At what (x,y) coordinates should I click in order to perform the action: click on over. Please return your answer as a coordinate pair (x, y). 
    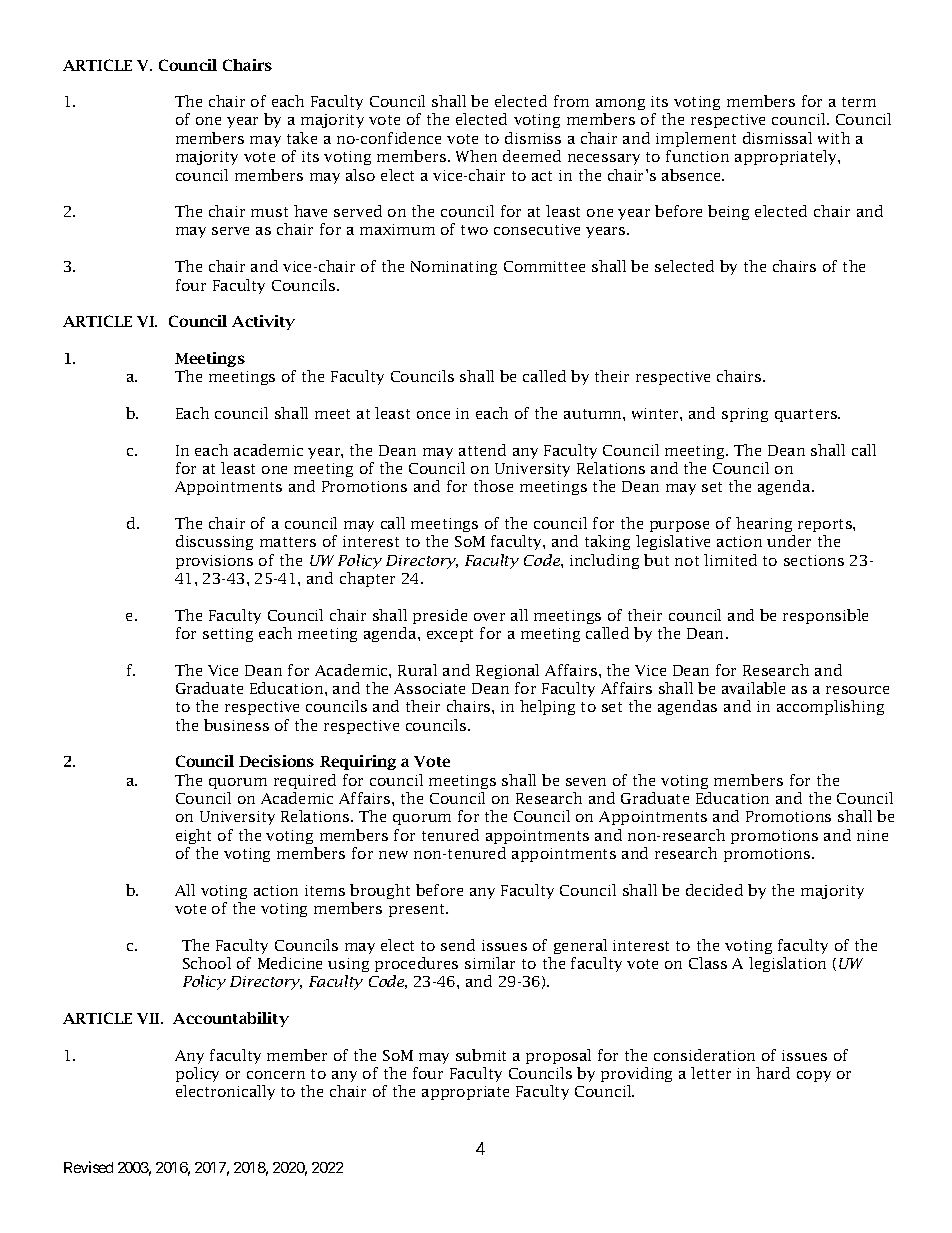
    Looking at the image, I should click on (489, 617).
